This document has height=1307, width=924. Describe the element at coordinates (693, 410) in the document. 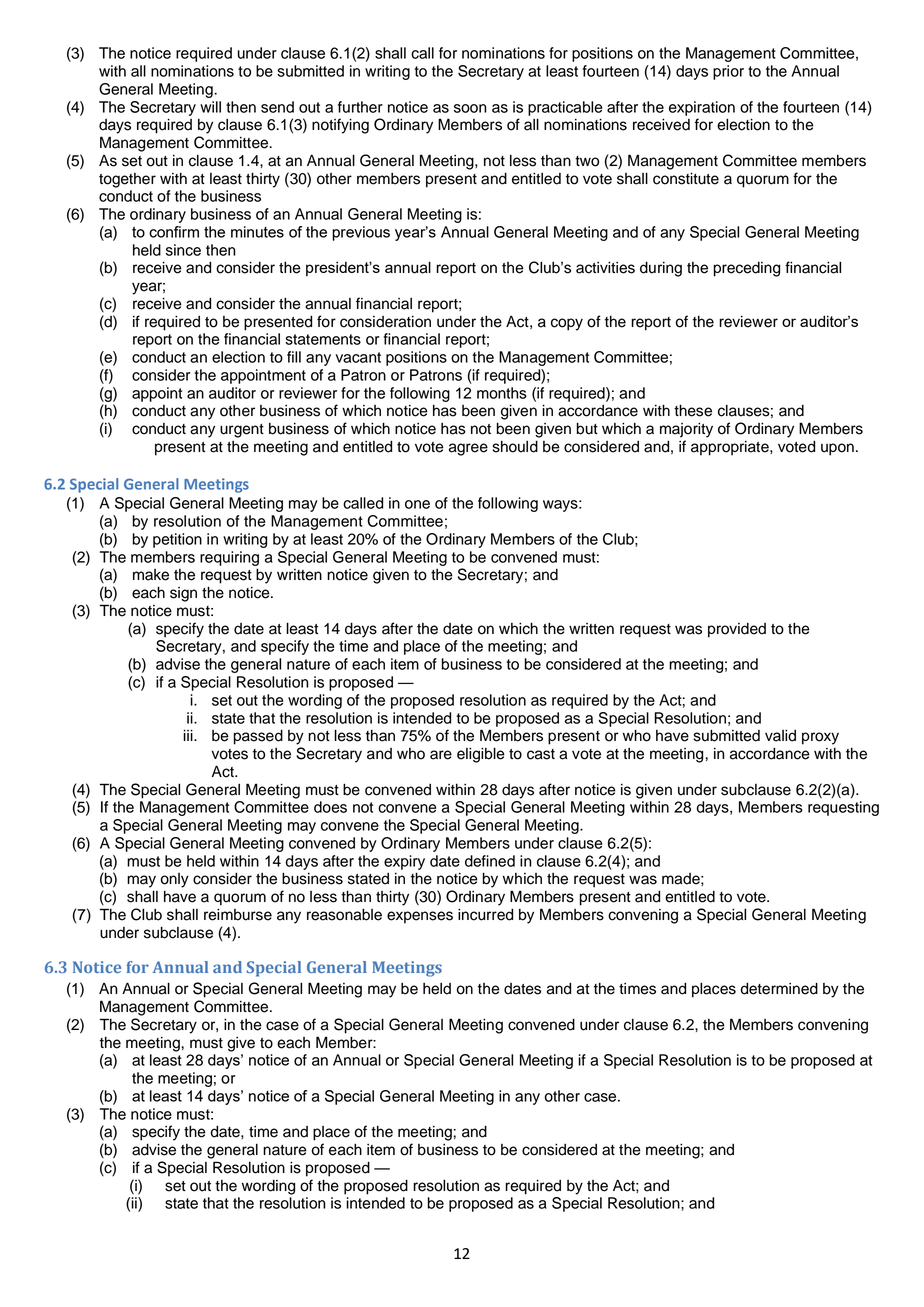

I see `these` at that location.
